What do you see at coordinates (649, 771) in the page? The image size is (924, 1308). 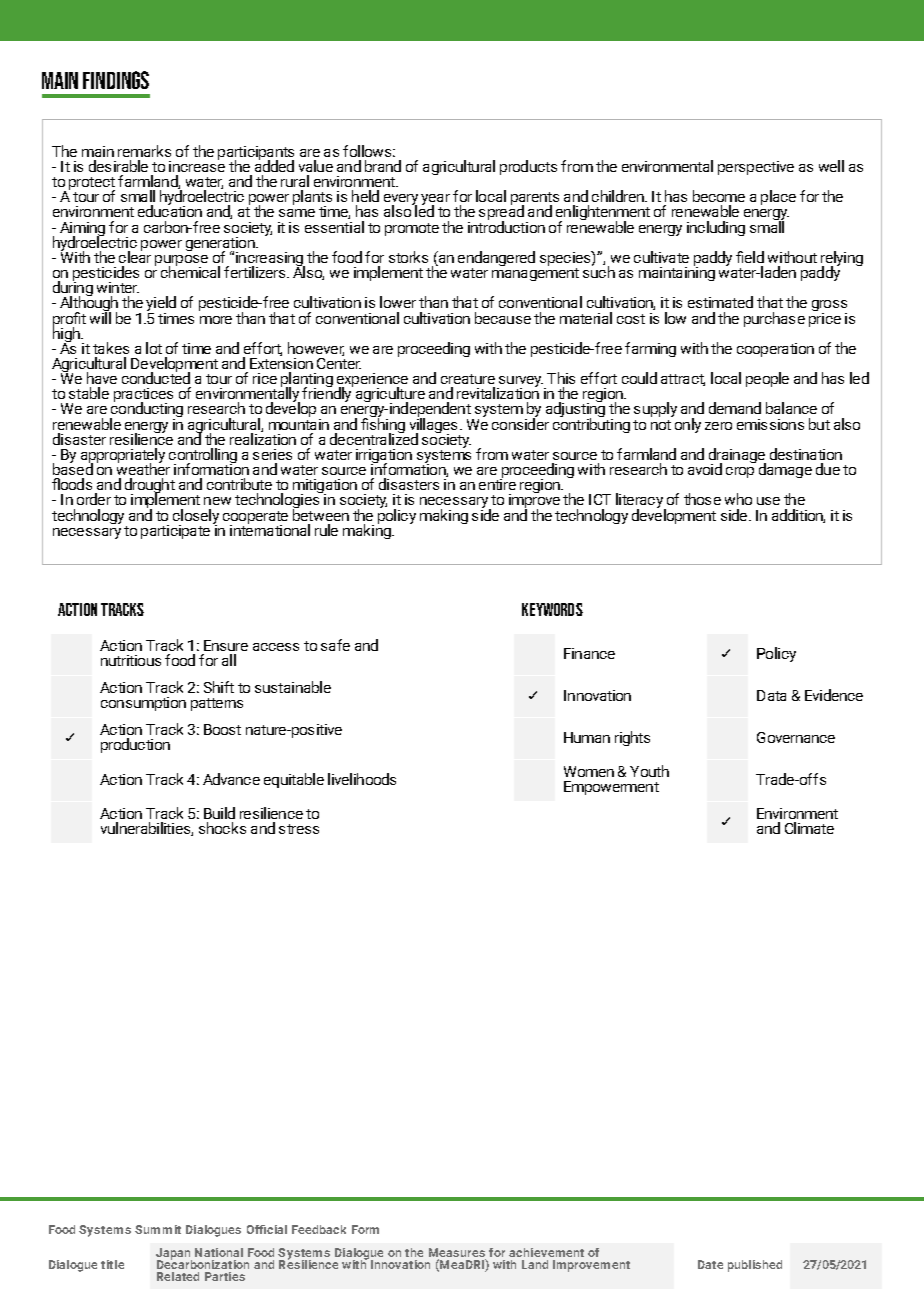 I see `Youth` at bounding box center [649, 771].
